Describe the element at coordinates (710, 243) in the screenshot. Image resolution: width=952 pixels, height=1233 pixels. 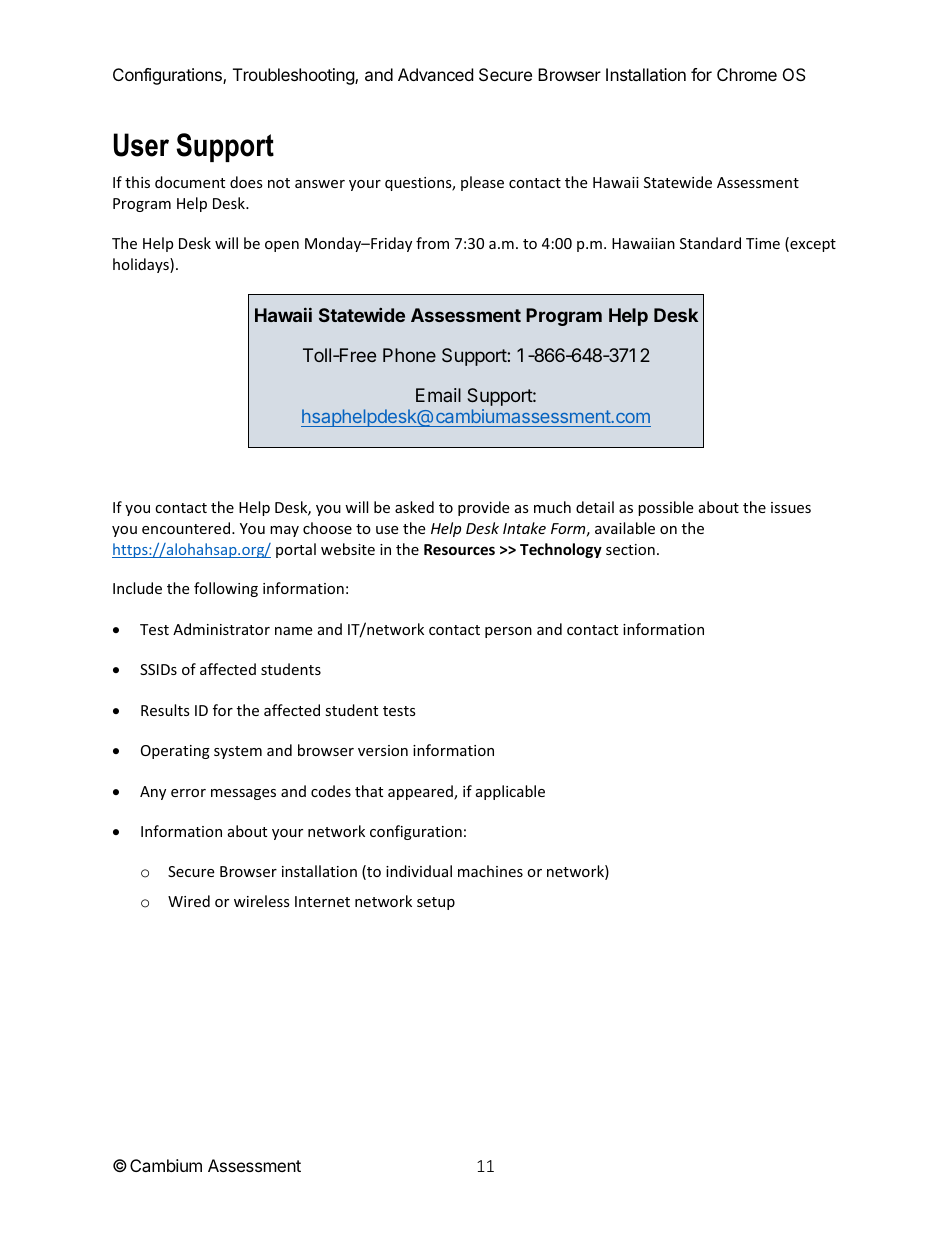
I see `Standard` at that location.
